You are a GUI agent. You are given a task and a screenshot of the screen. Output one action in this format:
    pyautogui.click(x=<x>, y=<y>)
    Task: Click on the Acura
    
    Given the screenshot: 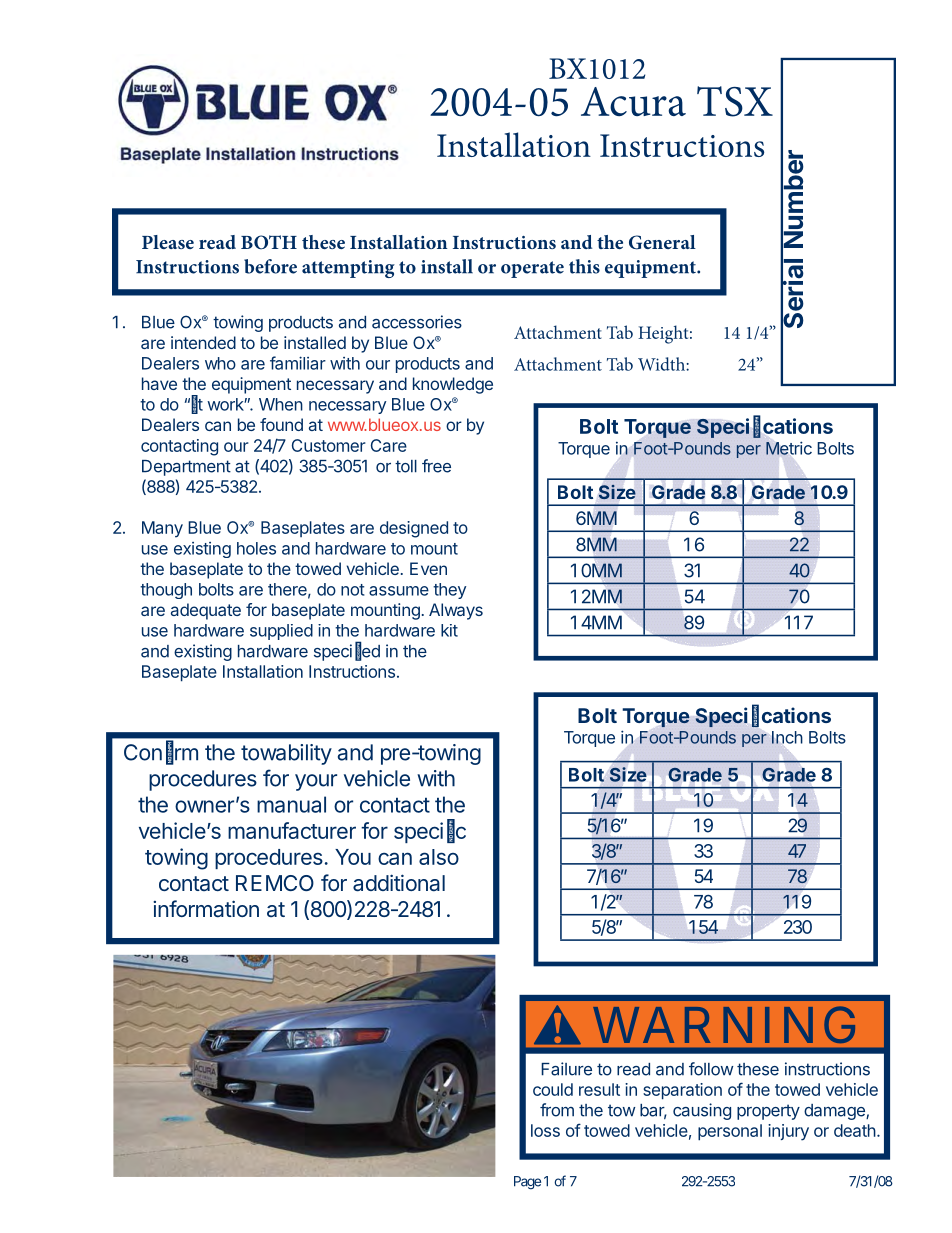 What is the action you would take?
    pyautogui.click(x=633, y=101)
